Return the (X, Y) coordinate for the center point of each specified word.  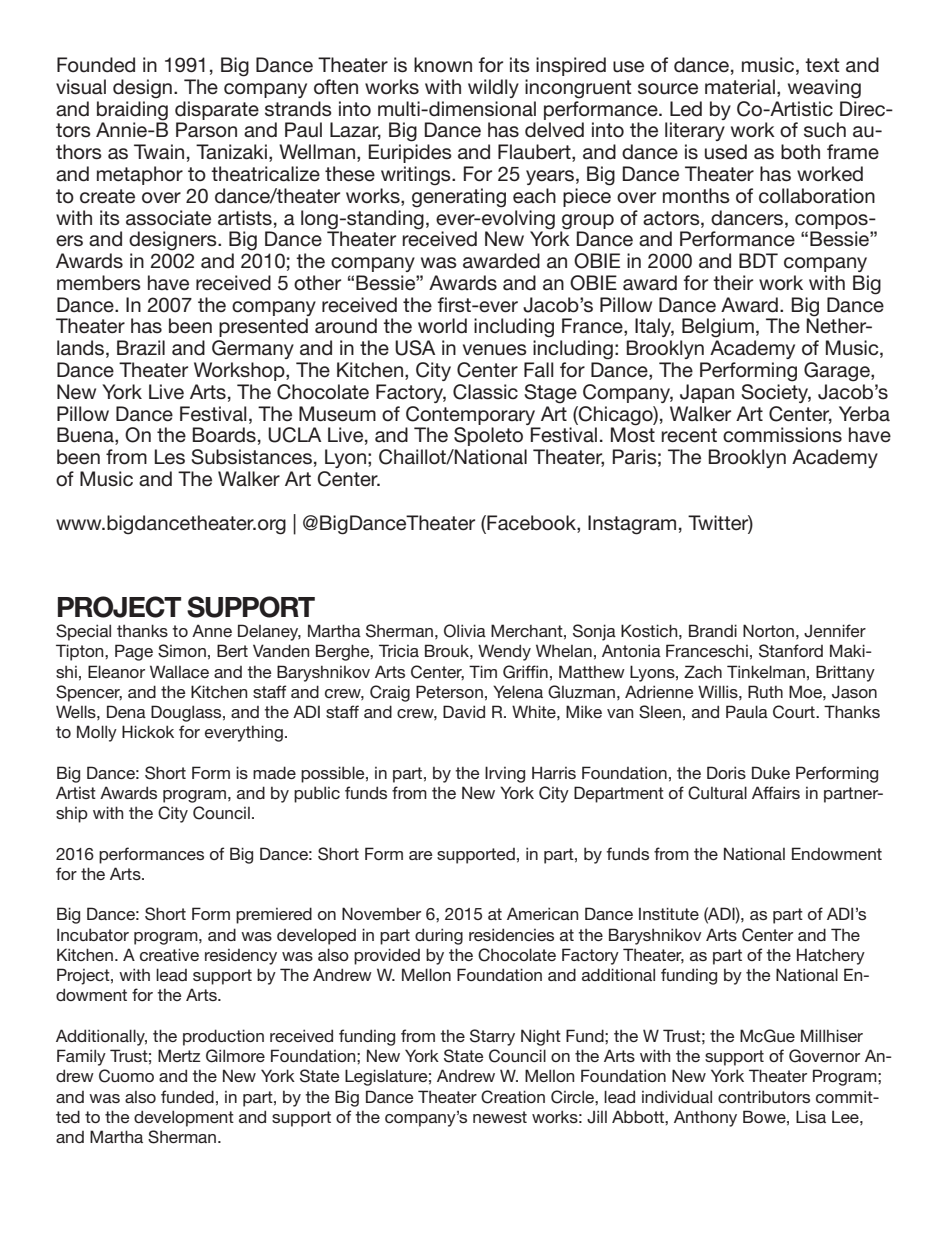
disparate (217, 110)
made (274, 772)
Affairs (776, 792)
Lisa (811, 1116)
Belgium (718, 328)
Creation (513, 1097)
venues (495, 350)
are (421, 855)
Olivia (465, 631)
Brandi (713, 630)
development (184, 1118)
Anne (212, 630)
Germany (253, 349)
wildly (493, 88)
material (740, 87)
